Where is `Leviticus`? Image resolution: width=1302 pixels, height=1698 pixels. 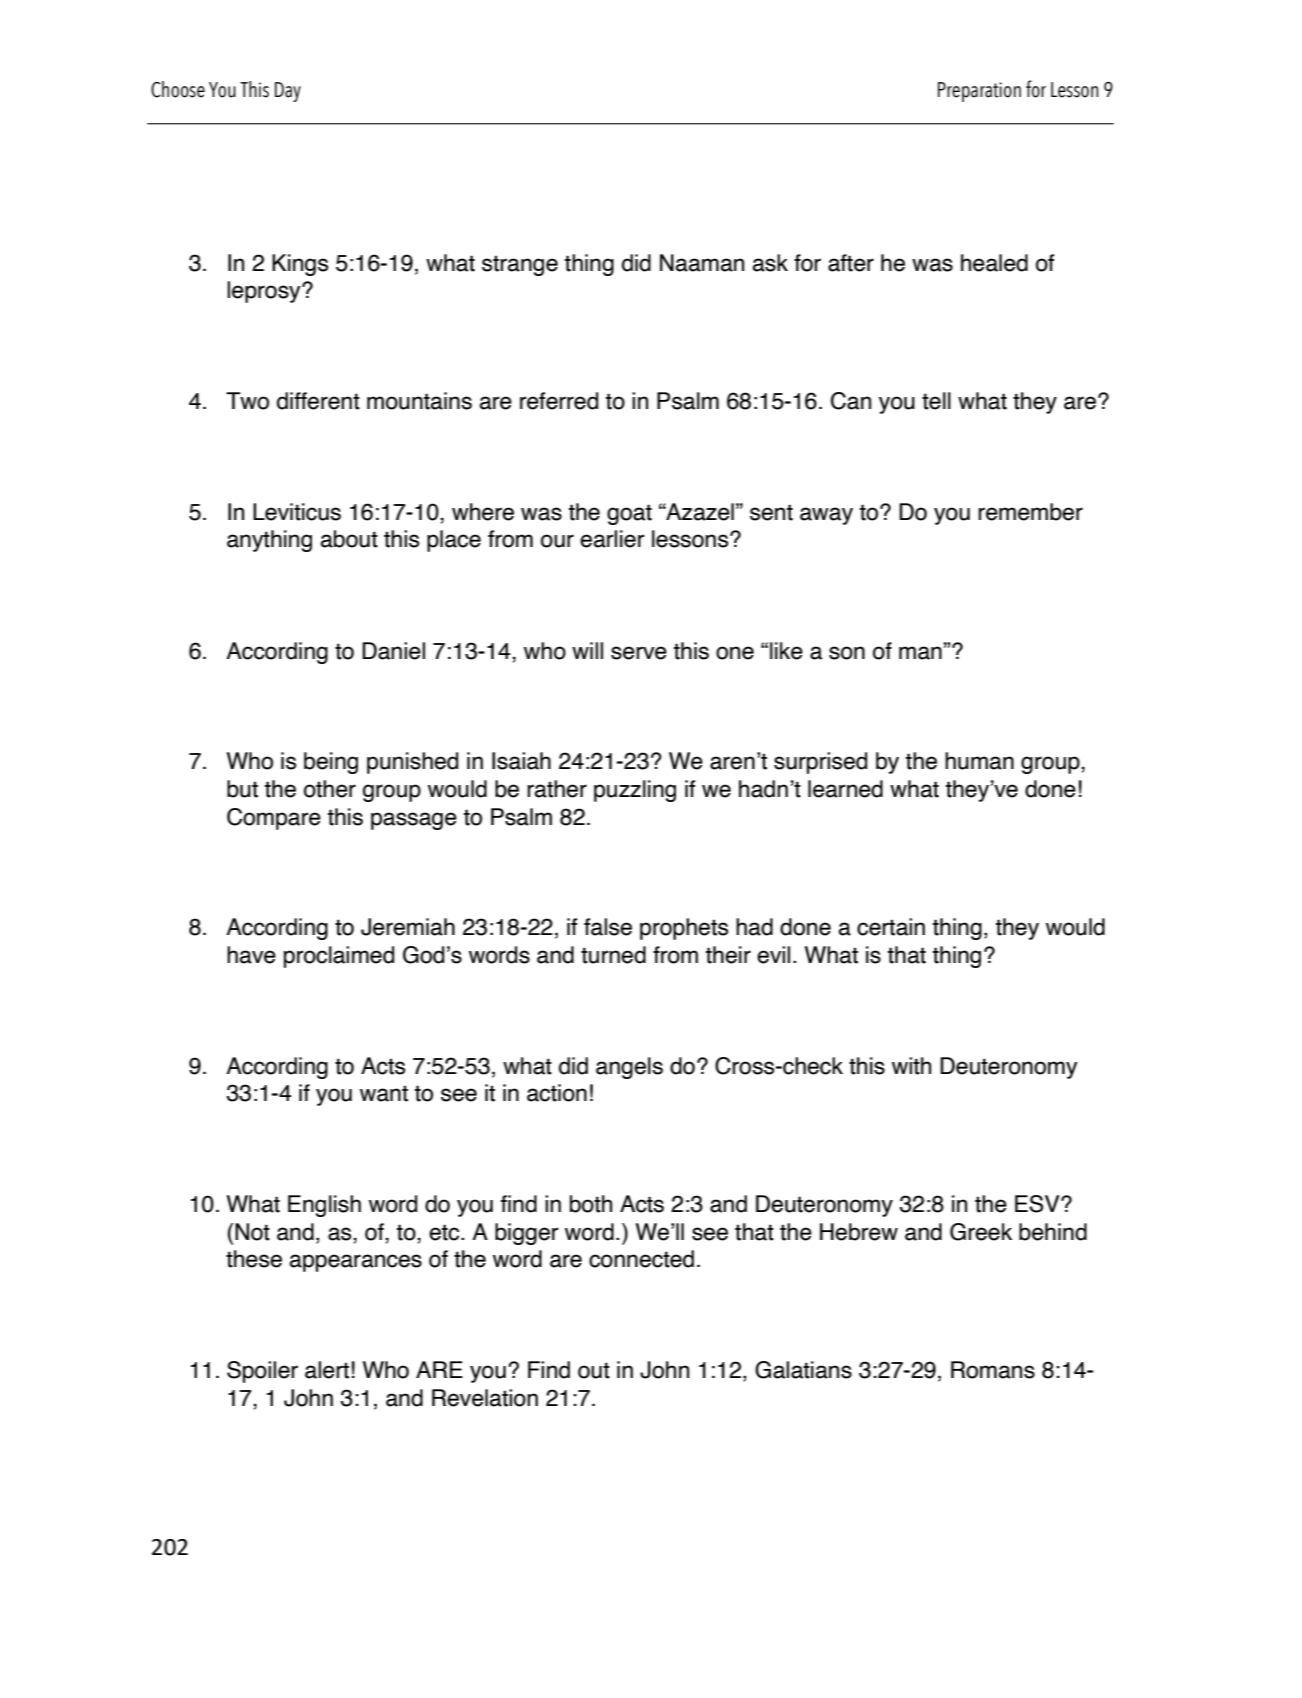
Leviticus is located at coordinates (297, 512).
